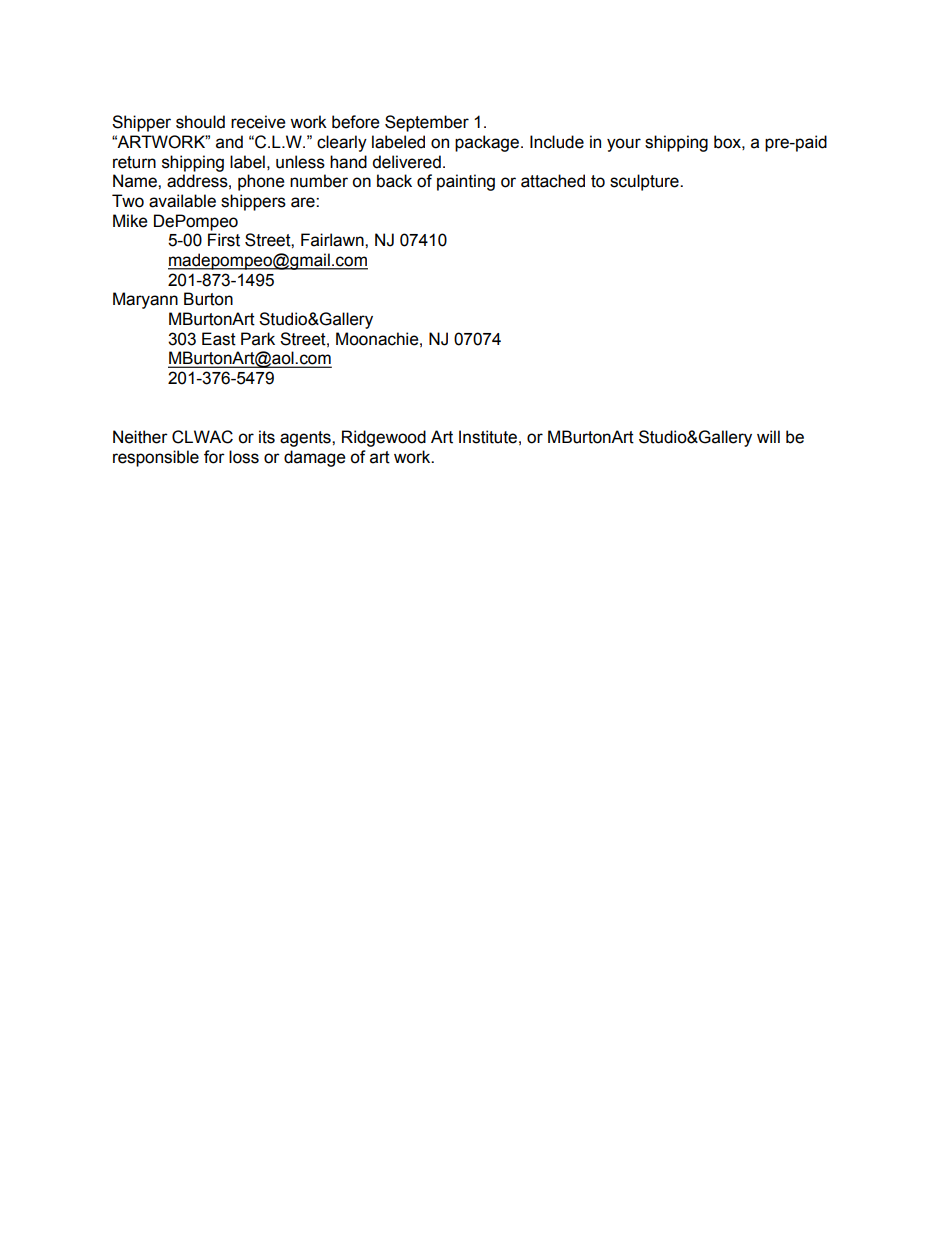 The width and height of the screenshot is (952, 1233). I want to click on should, so click(200, 122).
